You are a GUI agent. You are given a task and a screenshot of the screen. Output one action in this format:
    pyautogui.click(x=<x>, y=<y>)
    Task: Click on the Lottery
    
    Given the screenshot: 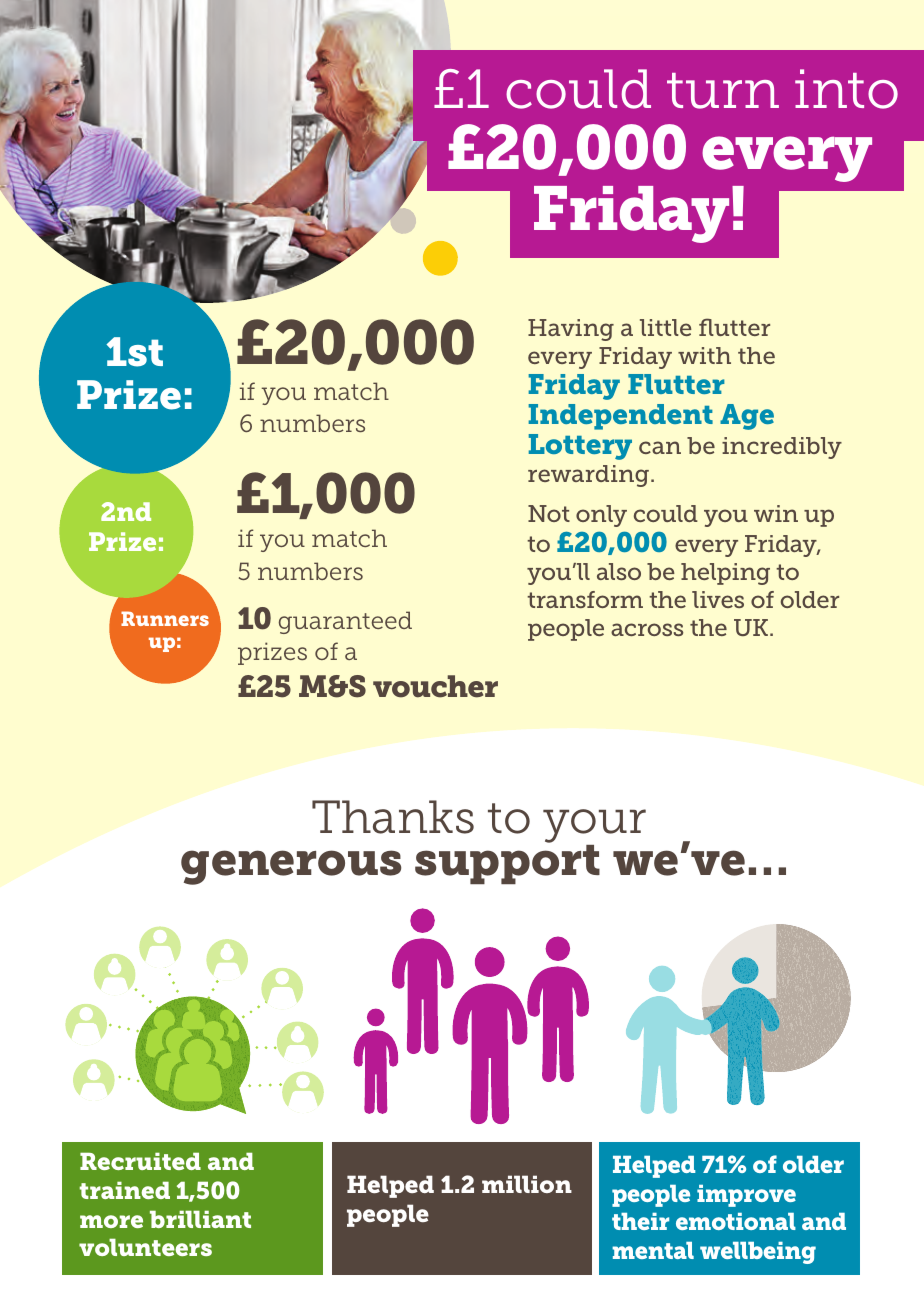 What is the action you would take?
    pyautogui.click(x=580, y=447)
